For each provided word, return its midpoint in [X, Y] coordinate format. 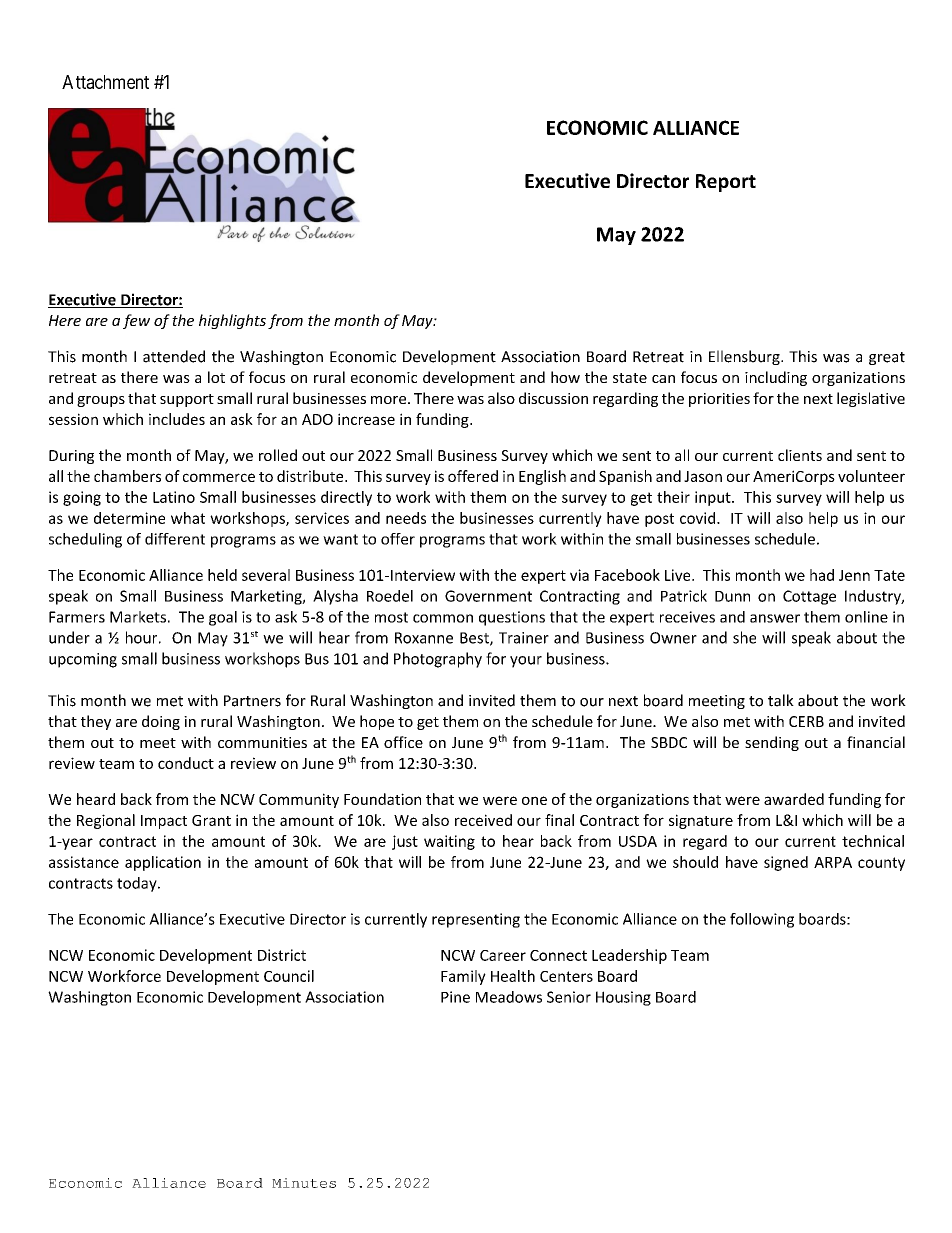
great [887, 358]
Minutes [304, 1183]
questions [512, 618]
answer [775, 618]
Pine [455, 997]
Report [726, 183]
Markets [138, 617]
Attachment [105, 82]
